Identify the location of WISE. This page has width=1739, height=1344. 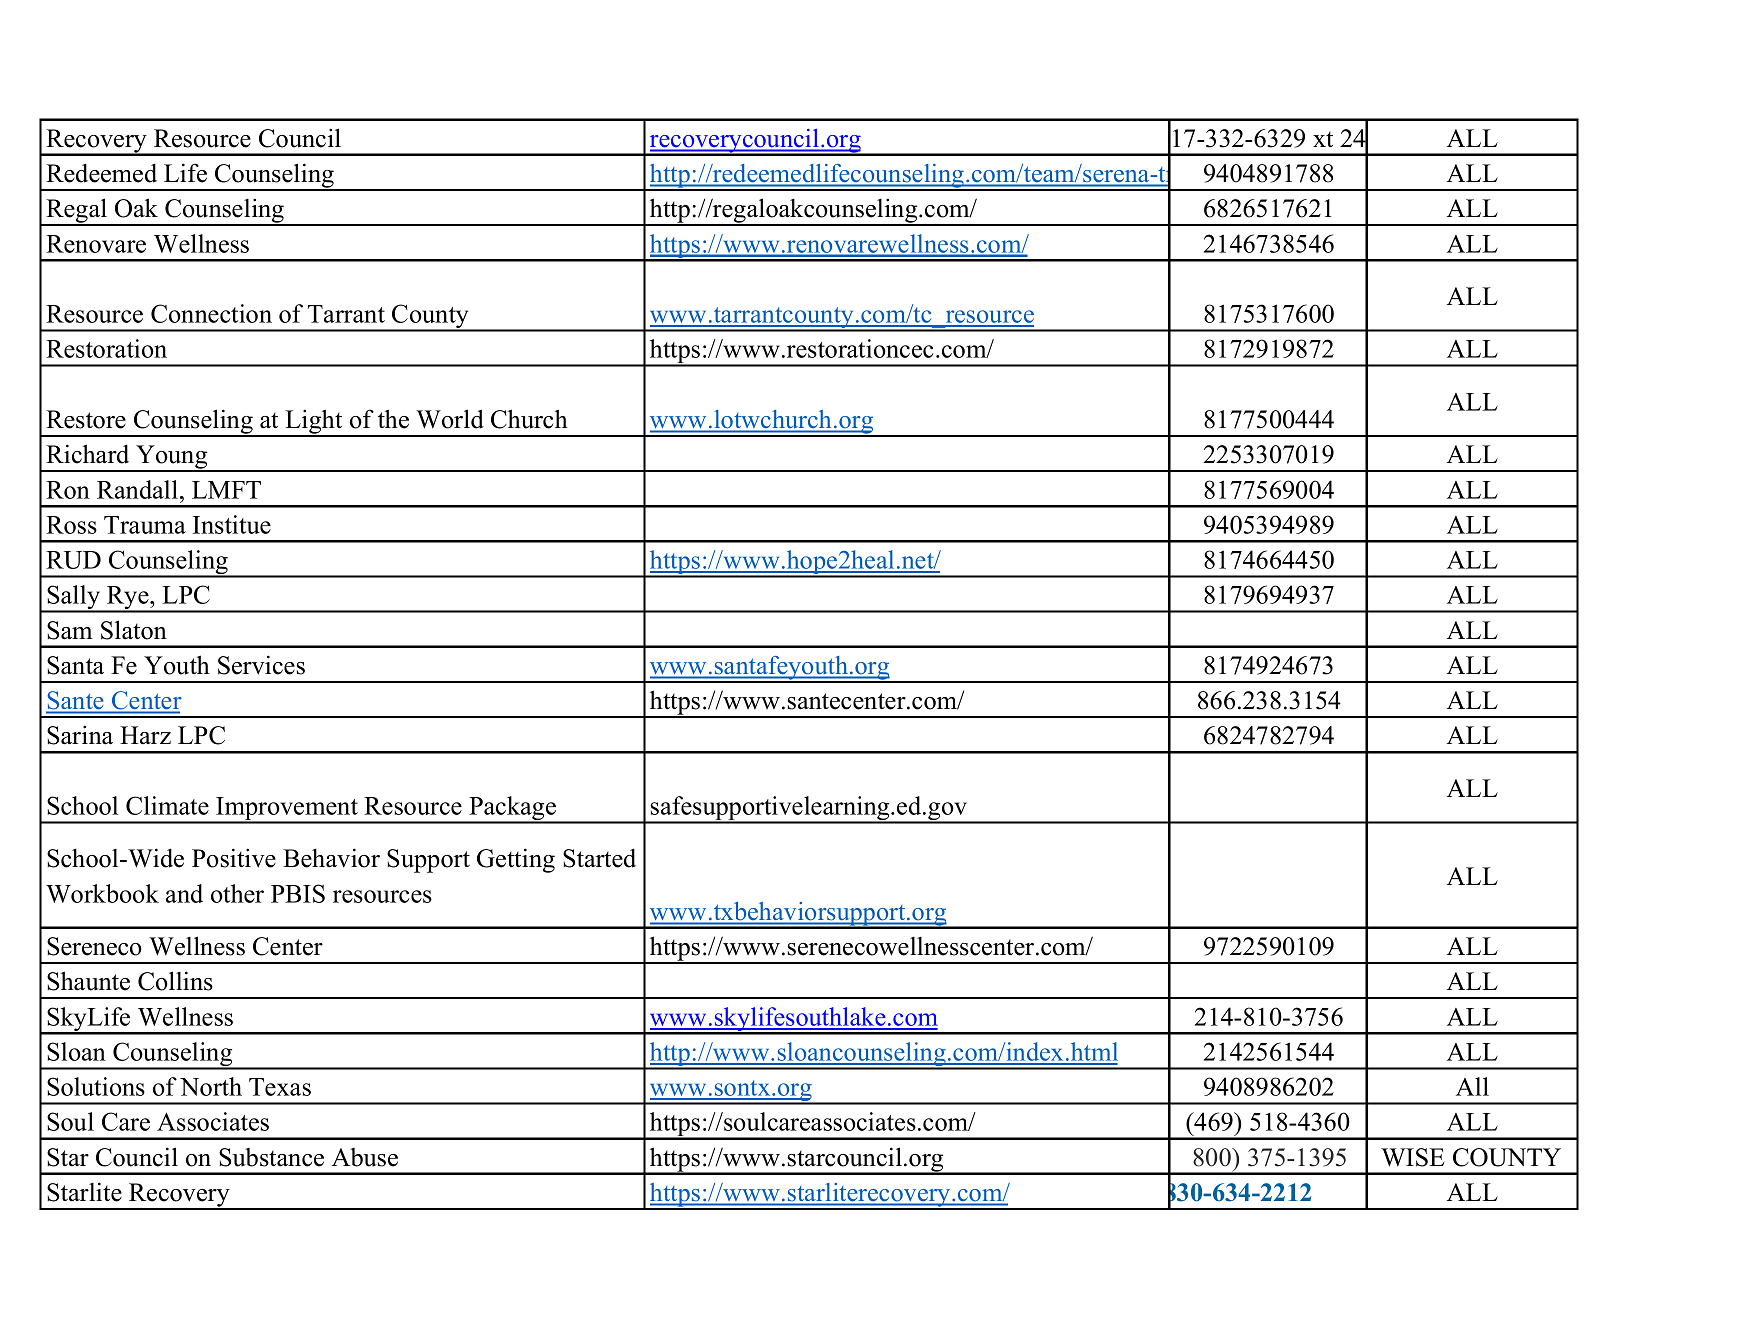
(1412, 1157).
